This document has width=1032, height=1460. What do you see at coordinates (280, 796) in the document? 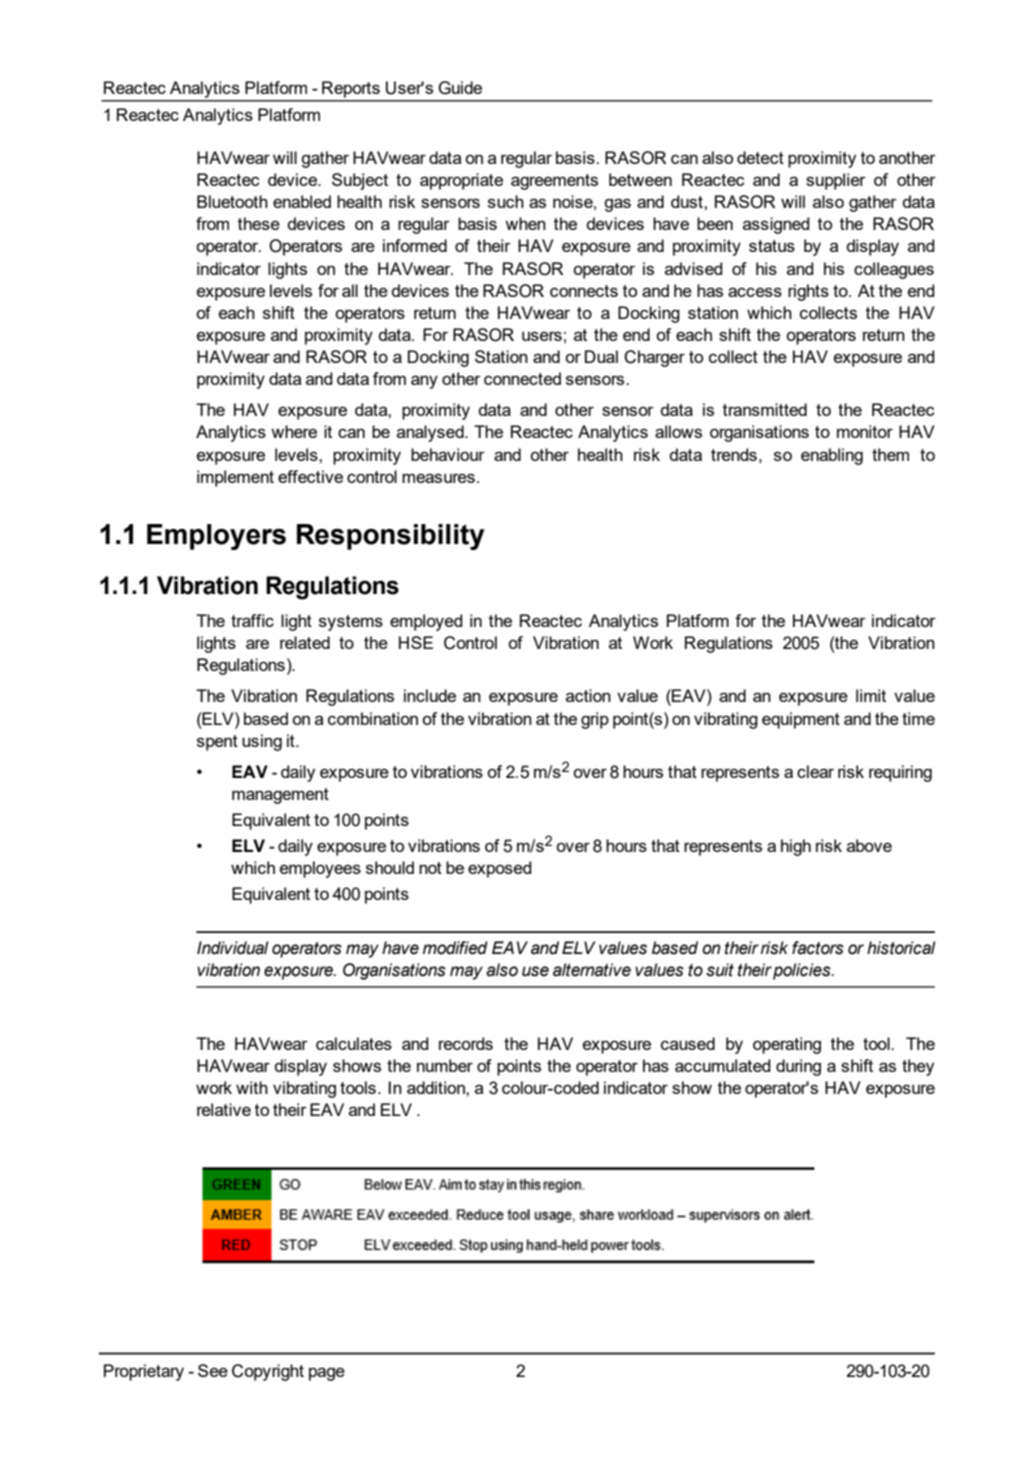
I see `management` at bounding box center [280, 796].
